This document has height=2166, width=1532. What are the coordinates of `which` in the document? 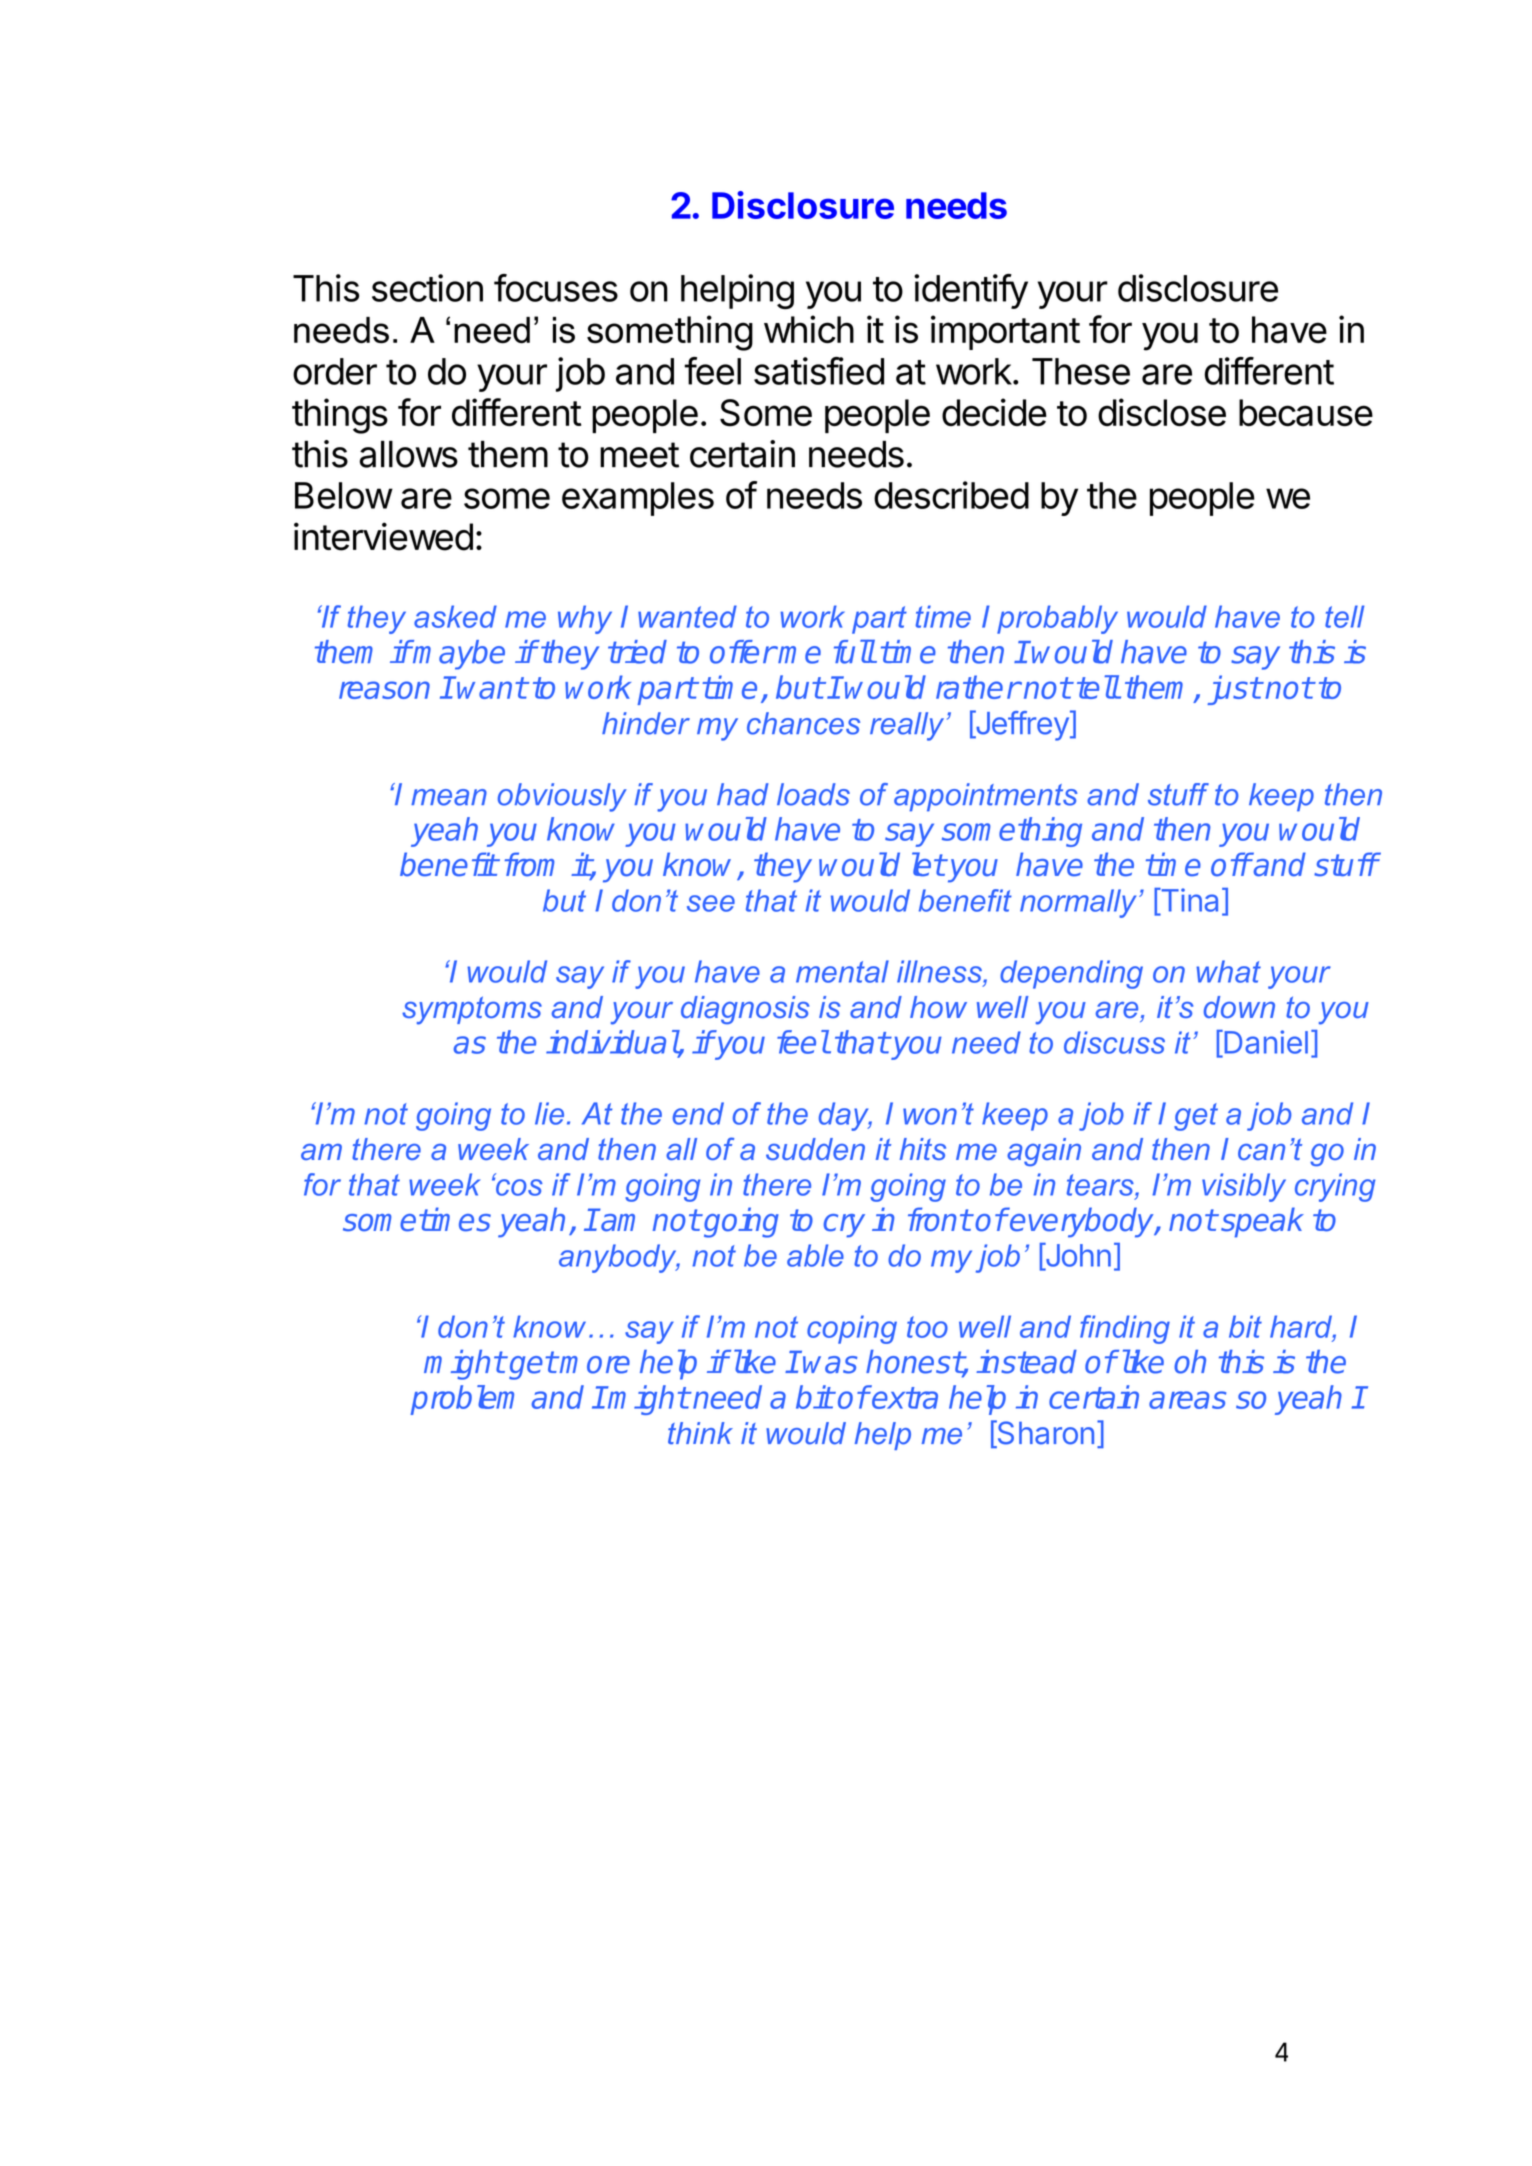 It's located at (809, 329).
